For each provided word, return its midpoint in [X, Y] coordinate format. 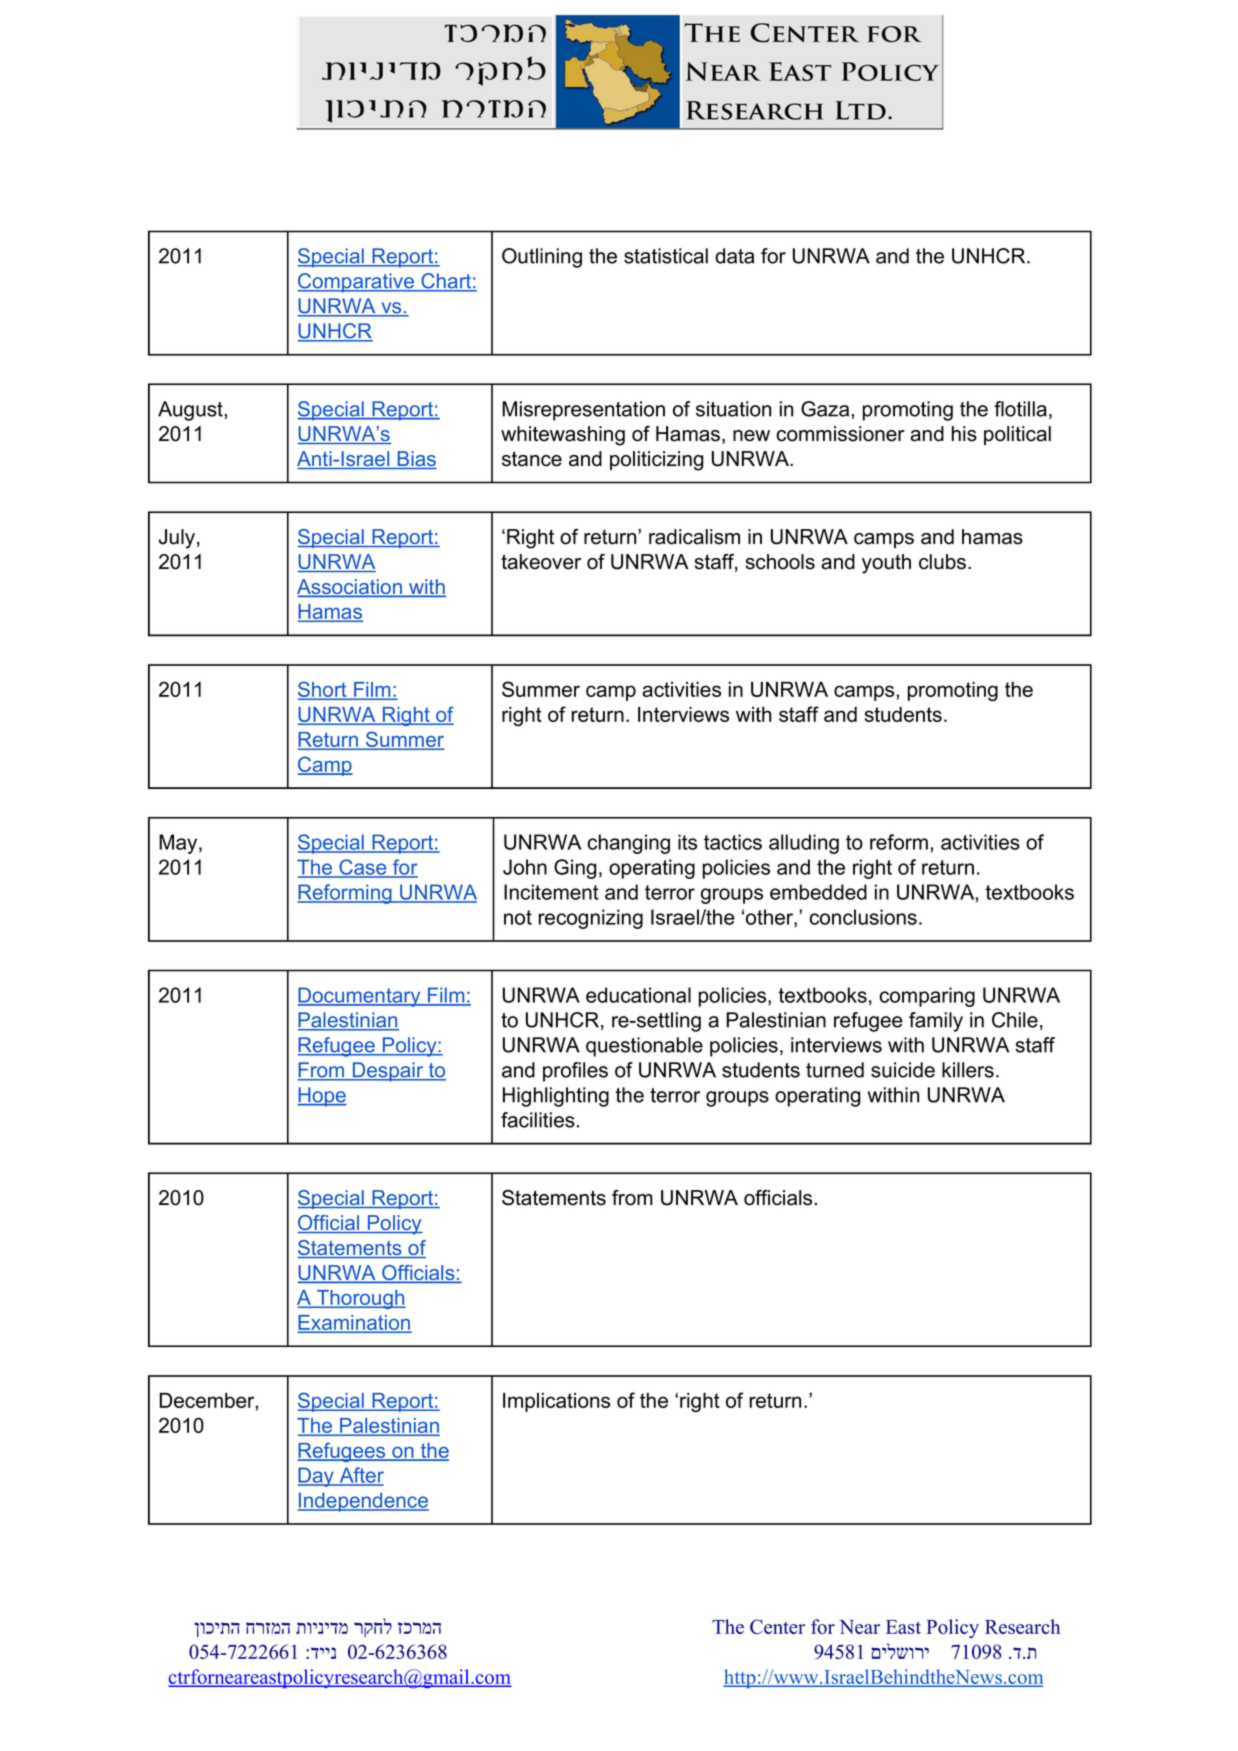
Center [777, 1626]
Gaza [826, 409]
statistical [666, 256]
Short [323, 690]
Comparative [357, 283]
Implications [556, 1402]
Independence [363, 1502]
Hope [322, 1097]
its [687, 842]
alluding [804, 844]
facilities [538, 1120]
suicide [903, 1070]
